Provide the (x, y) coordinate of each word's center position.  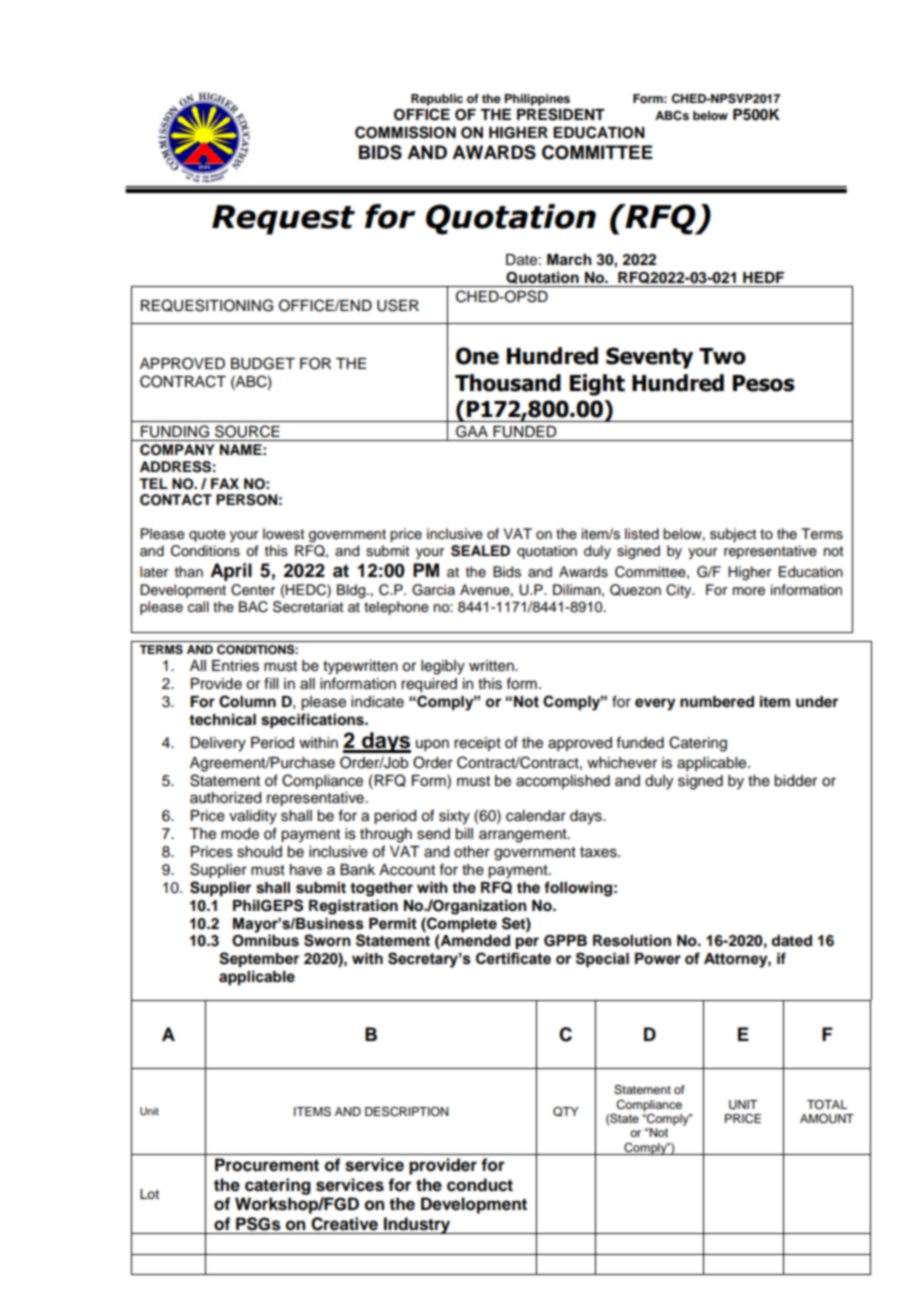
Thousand (508, 383)
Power (658, 959)
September (259, 960)
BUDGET (263, 363)
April (231, 572)
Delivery (218, 744)
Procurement (267, 1165)
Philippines (537, 100)
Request (283, 220)
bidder (795, 781)
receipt (477, 744)
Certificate (513, 958)
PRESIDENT (561, 114)
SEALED (480, 551)
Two (722, 356)
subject (733, 535)
